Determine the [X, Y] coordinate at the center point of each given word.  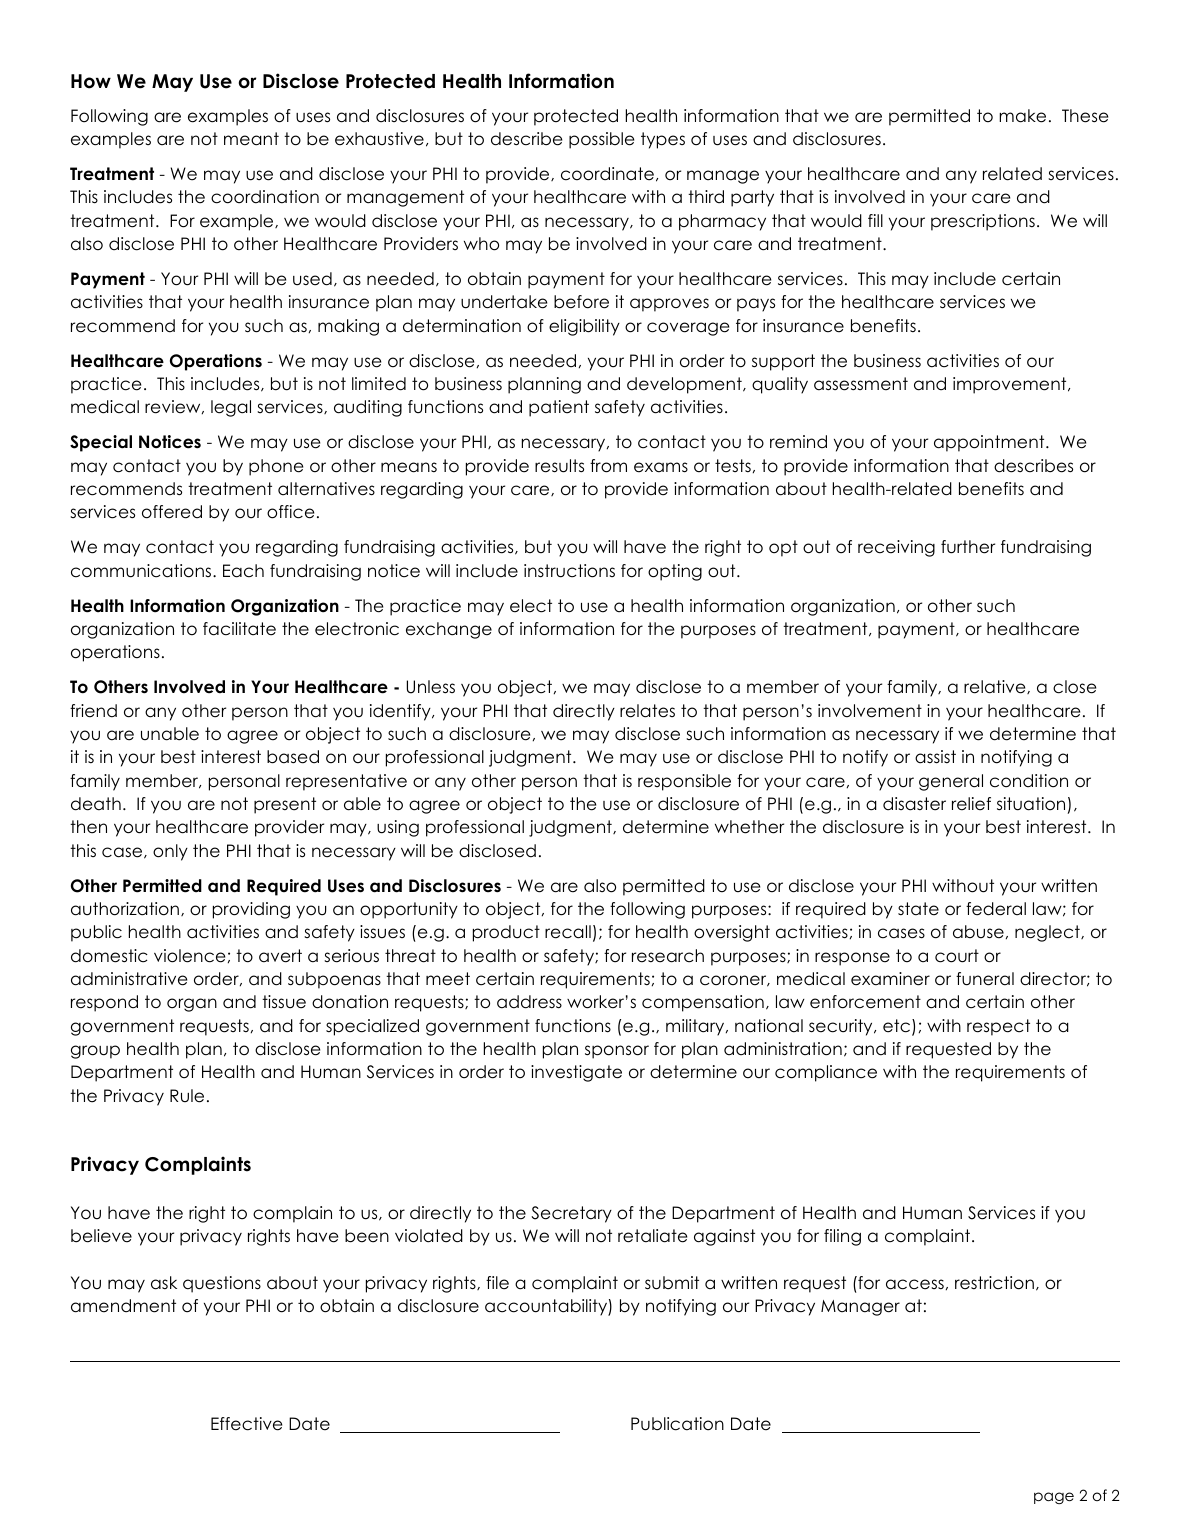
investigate [576, 1073]
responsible [684, 782]
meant [251, 139]
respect [998, 1027]
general [951, 782]
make [1022, 116]
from [608, 466]
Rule [187, 1096]
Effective [246, 1424]
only [170, 852]
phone [276, 467]
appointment [990, 443]
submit [672, 1283]
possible [601, 140]
